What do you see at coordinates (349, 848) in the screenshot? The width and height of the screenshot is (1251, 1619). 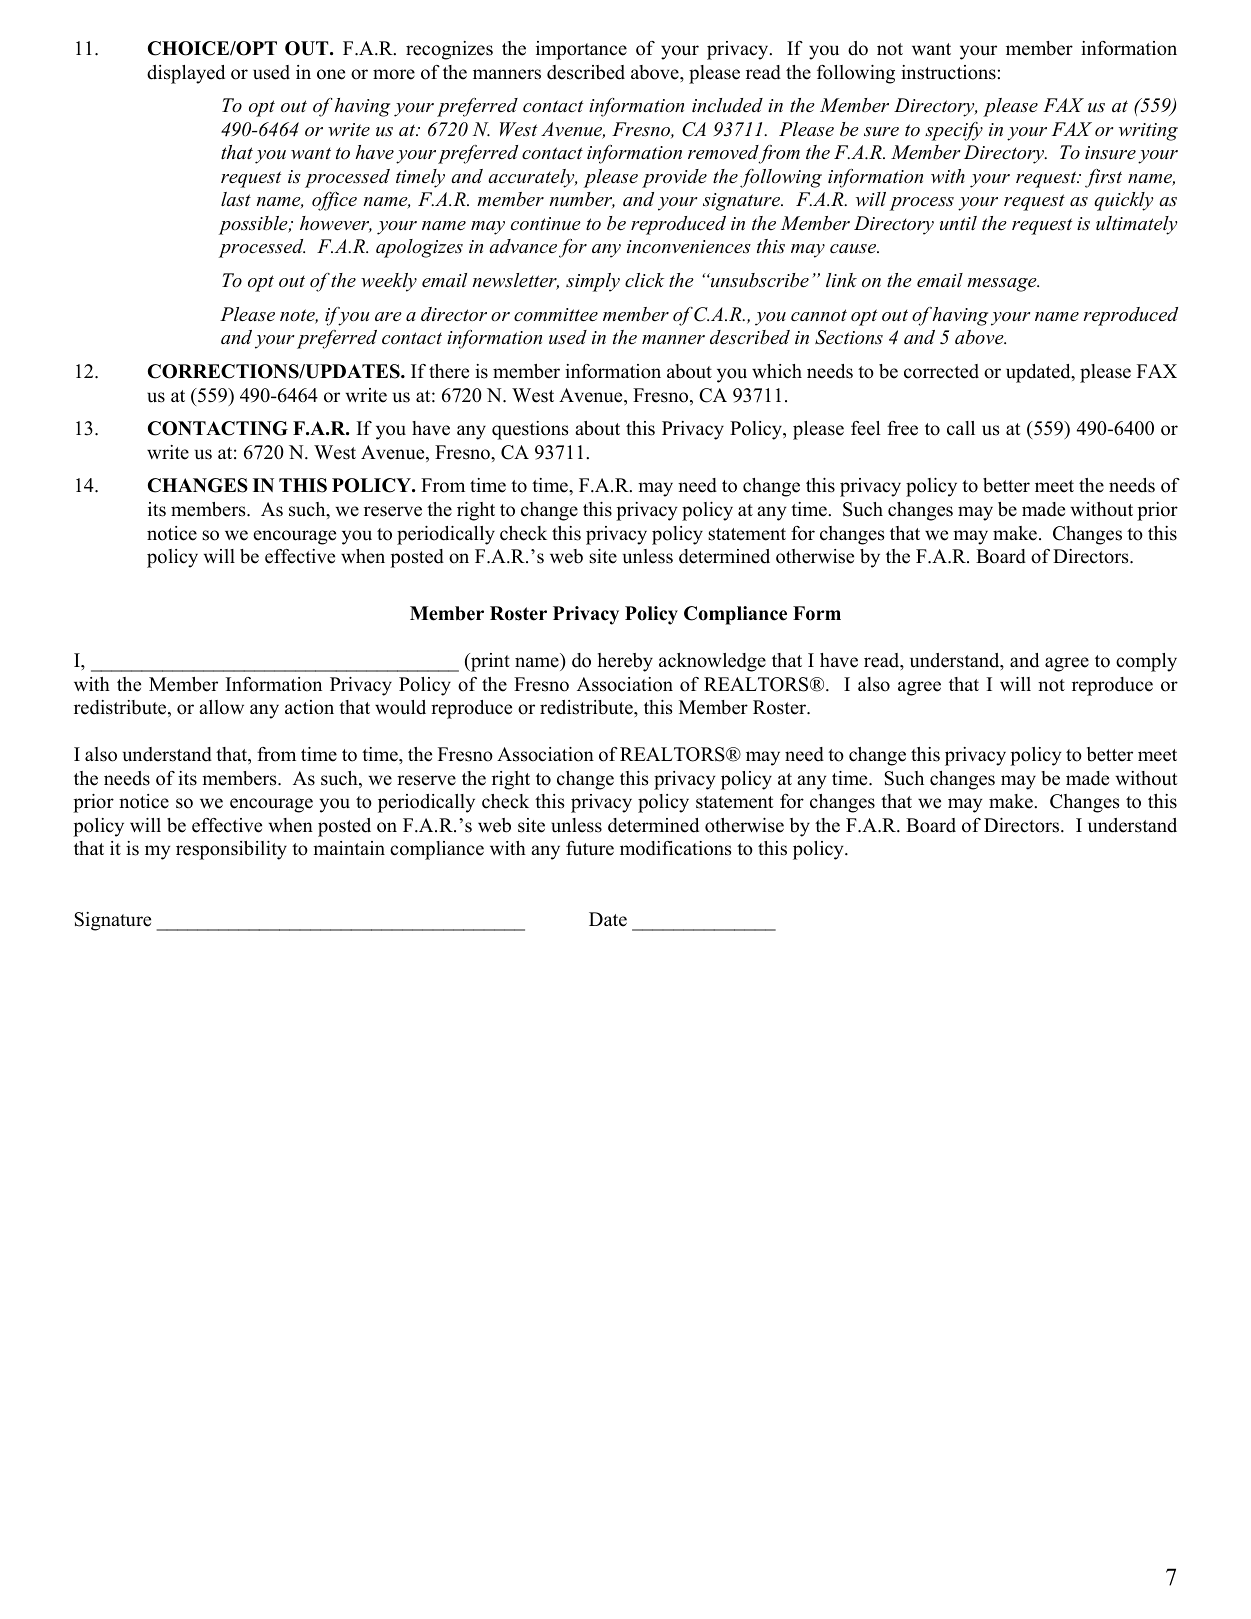 I see `maintain` at bounding box center [349, 848].
